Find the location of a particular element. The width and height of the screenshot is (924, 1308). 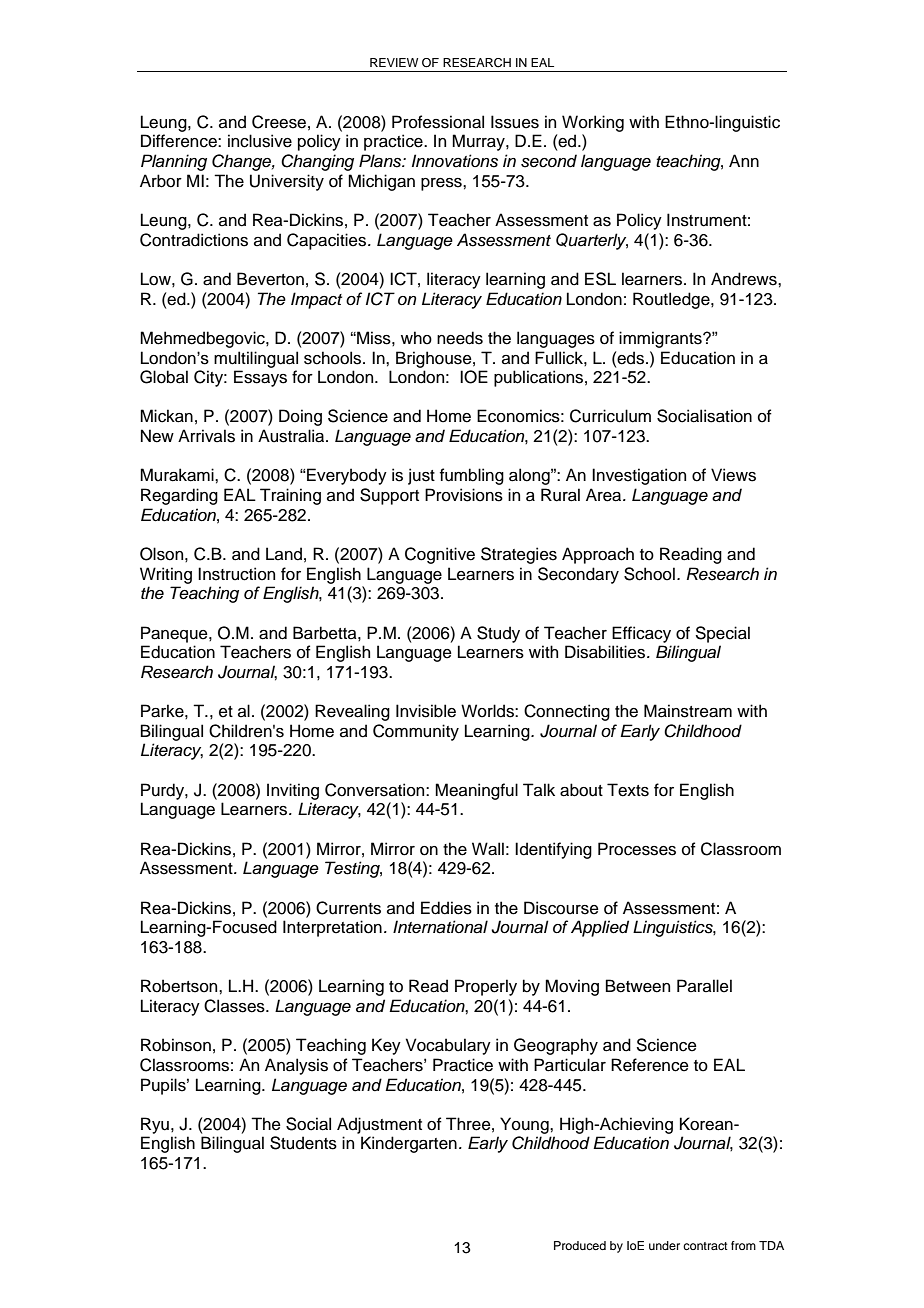

Special is located at coordinates (723, 634).
